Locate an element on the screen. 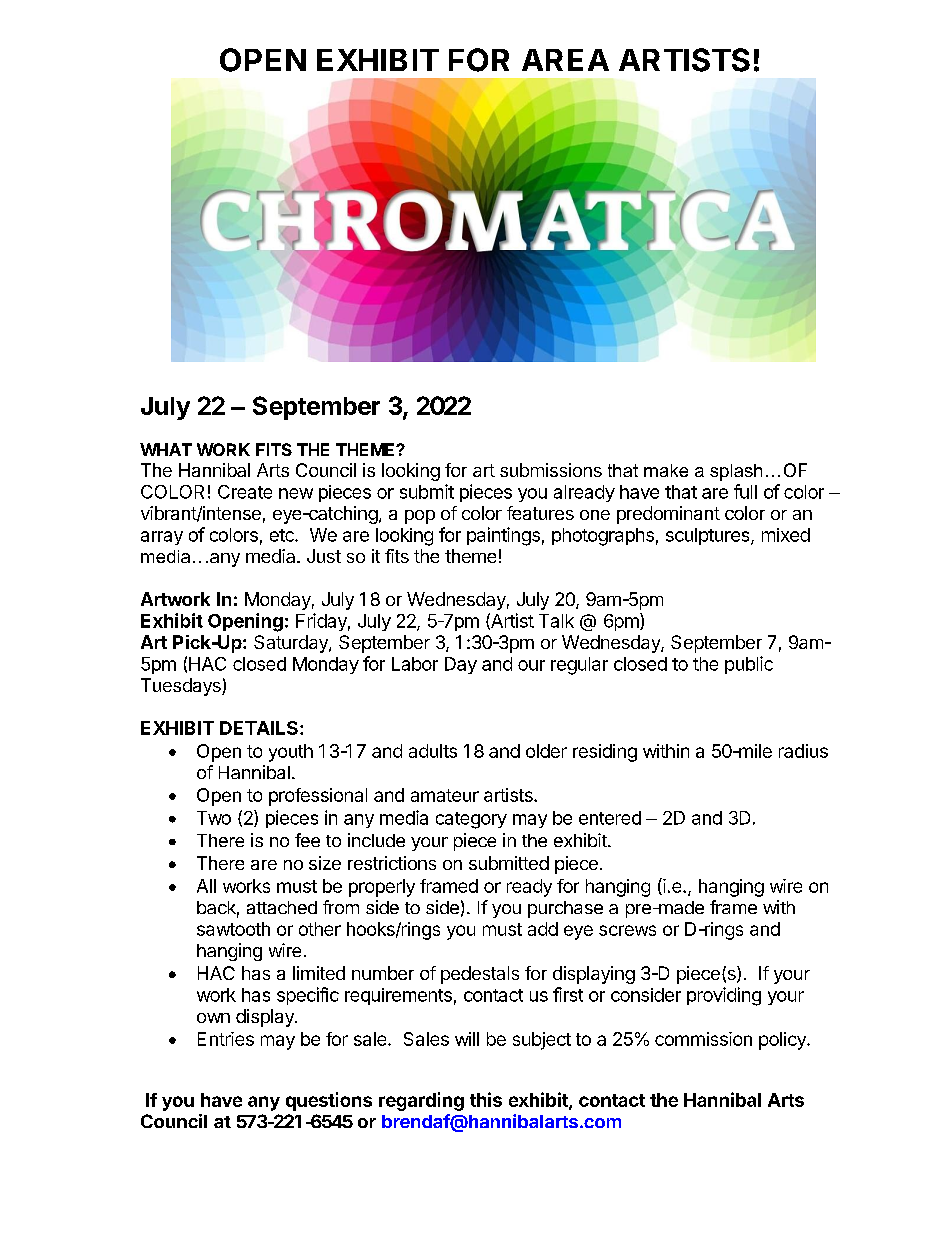 The image size is (952, 1233). this is located at coordinates (486, 1099).
